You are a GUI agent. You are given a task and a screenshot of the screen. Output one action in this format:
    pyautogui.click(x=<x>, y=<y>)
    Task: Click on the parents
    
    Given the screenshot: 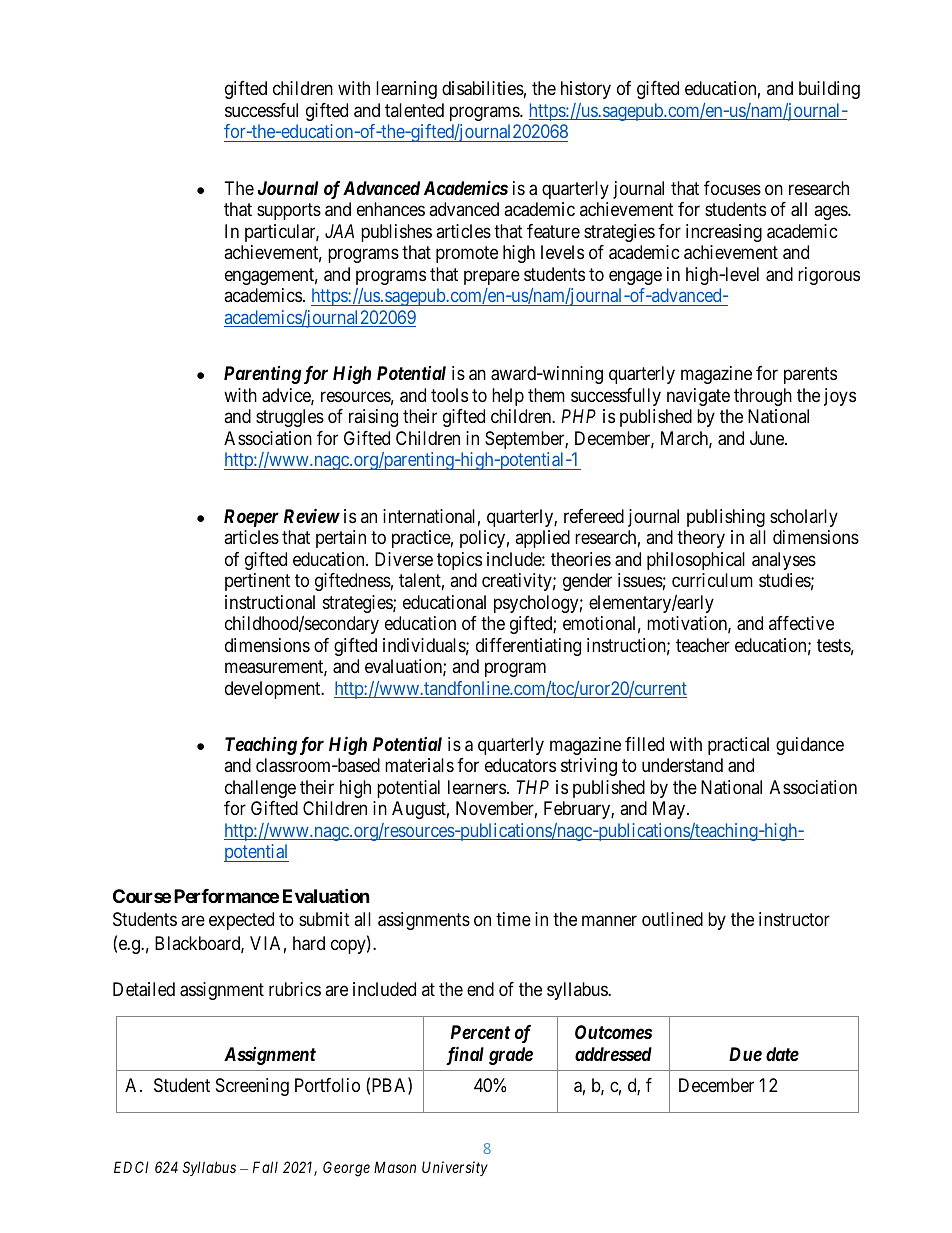 What is the action you would take?
    pyautogui.click(x=810, y=375)
